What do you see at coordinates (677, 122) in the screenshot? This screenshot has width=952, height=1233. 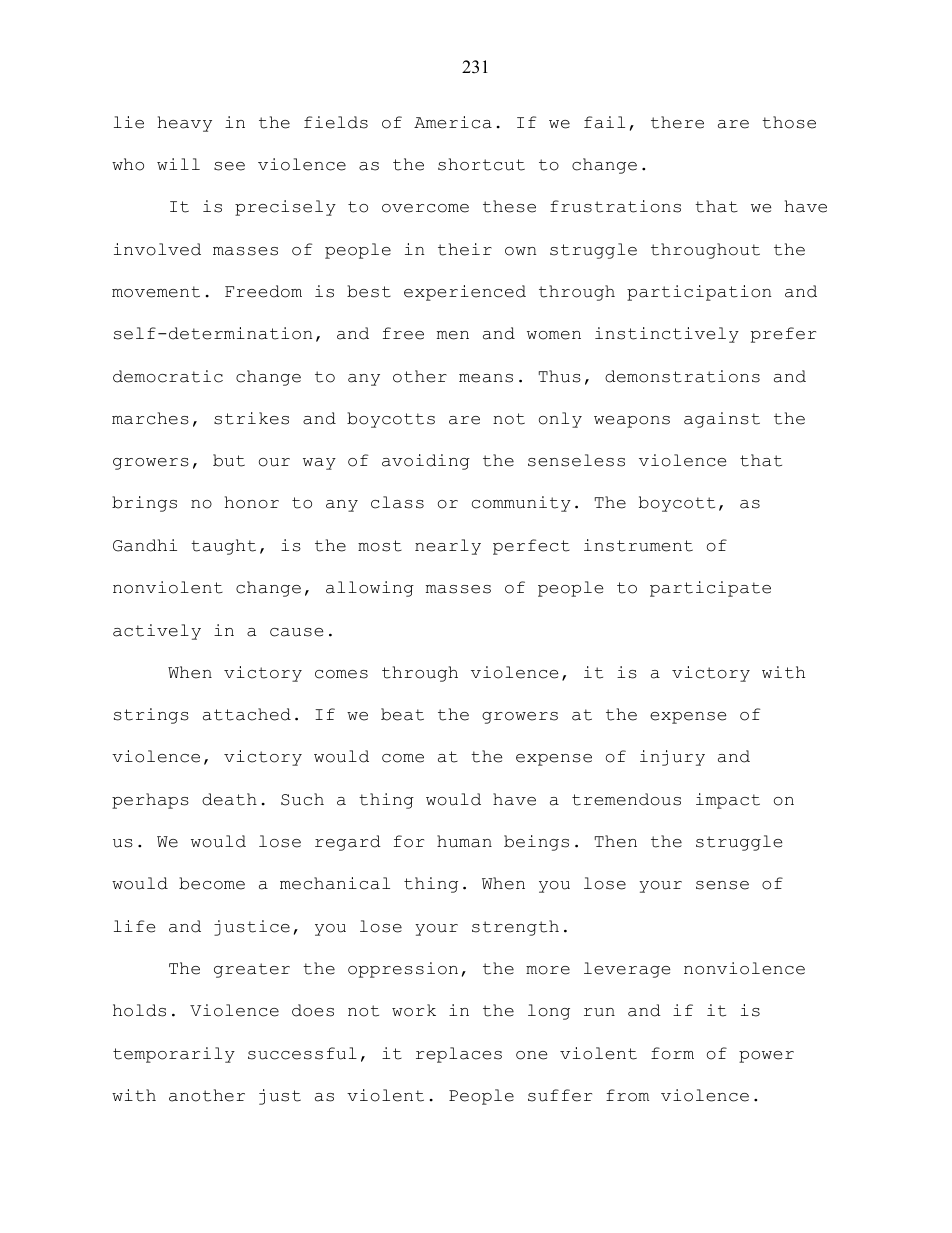 I see `there` at bounding box center [677, 122].
